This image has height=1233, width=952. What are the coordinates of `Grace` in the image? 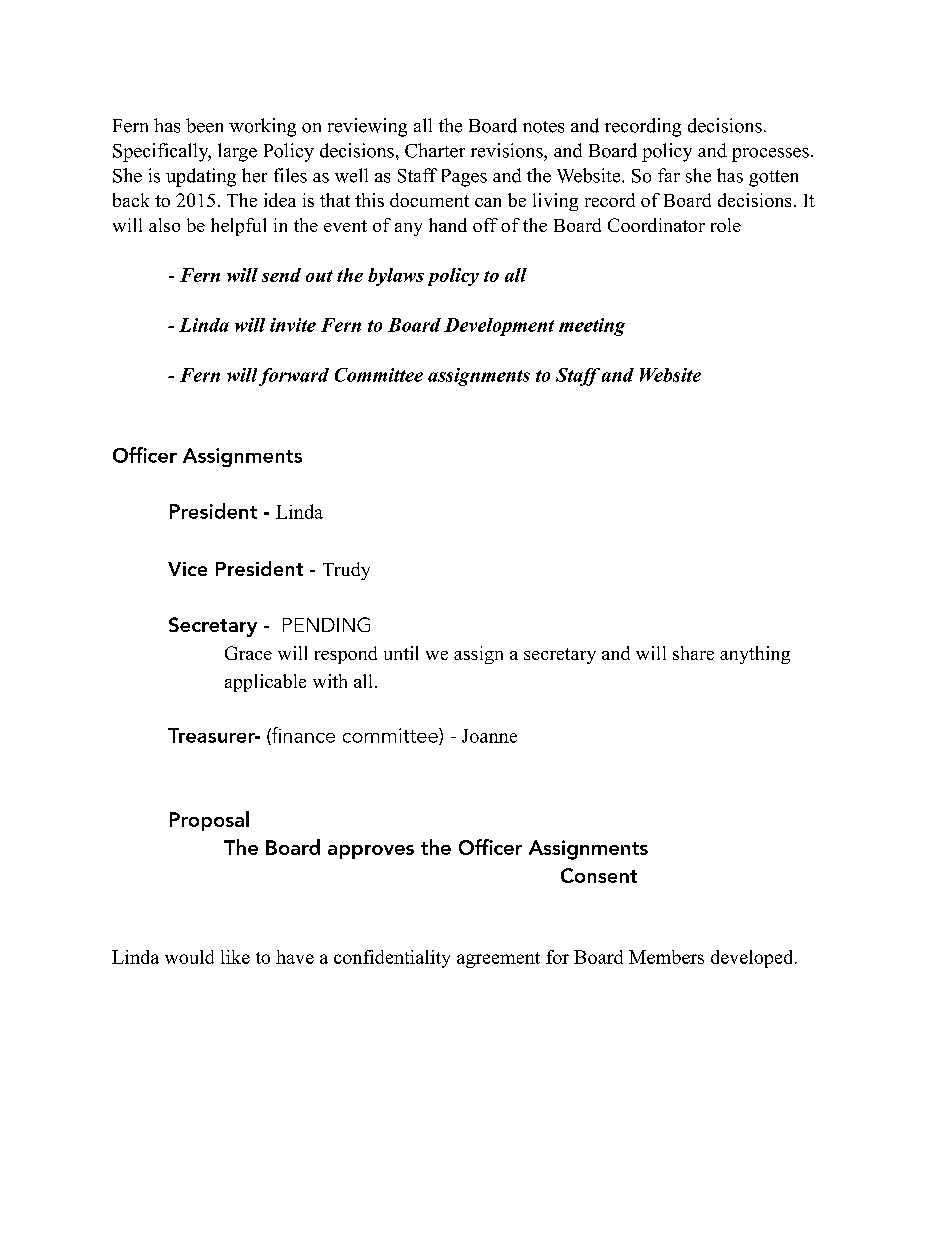 It's located at (248, 653).
